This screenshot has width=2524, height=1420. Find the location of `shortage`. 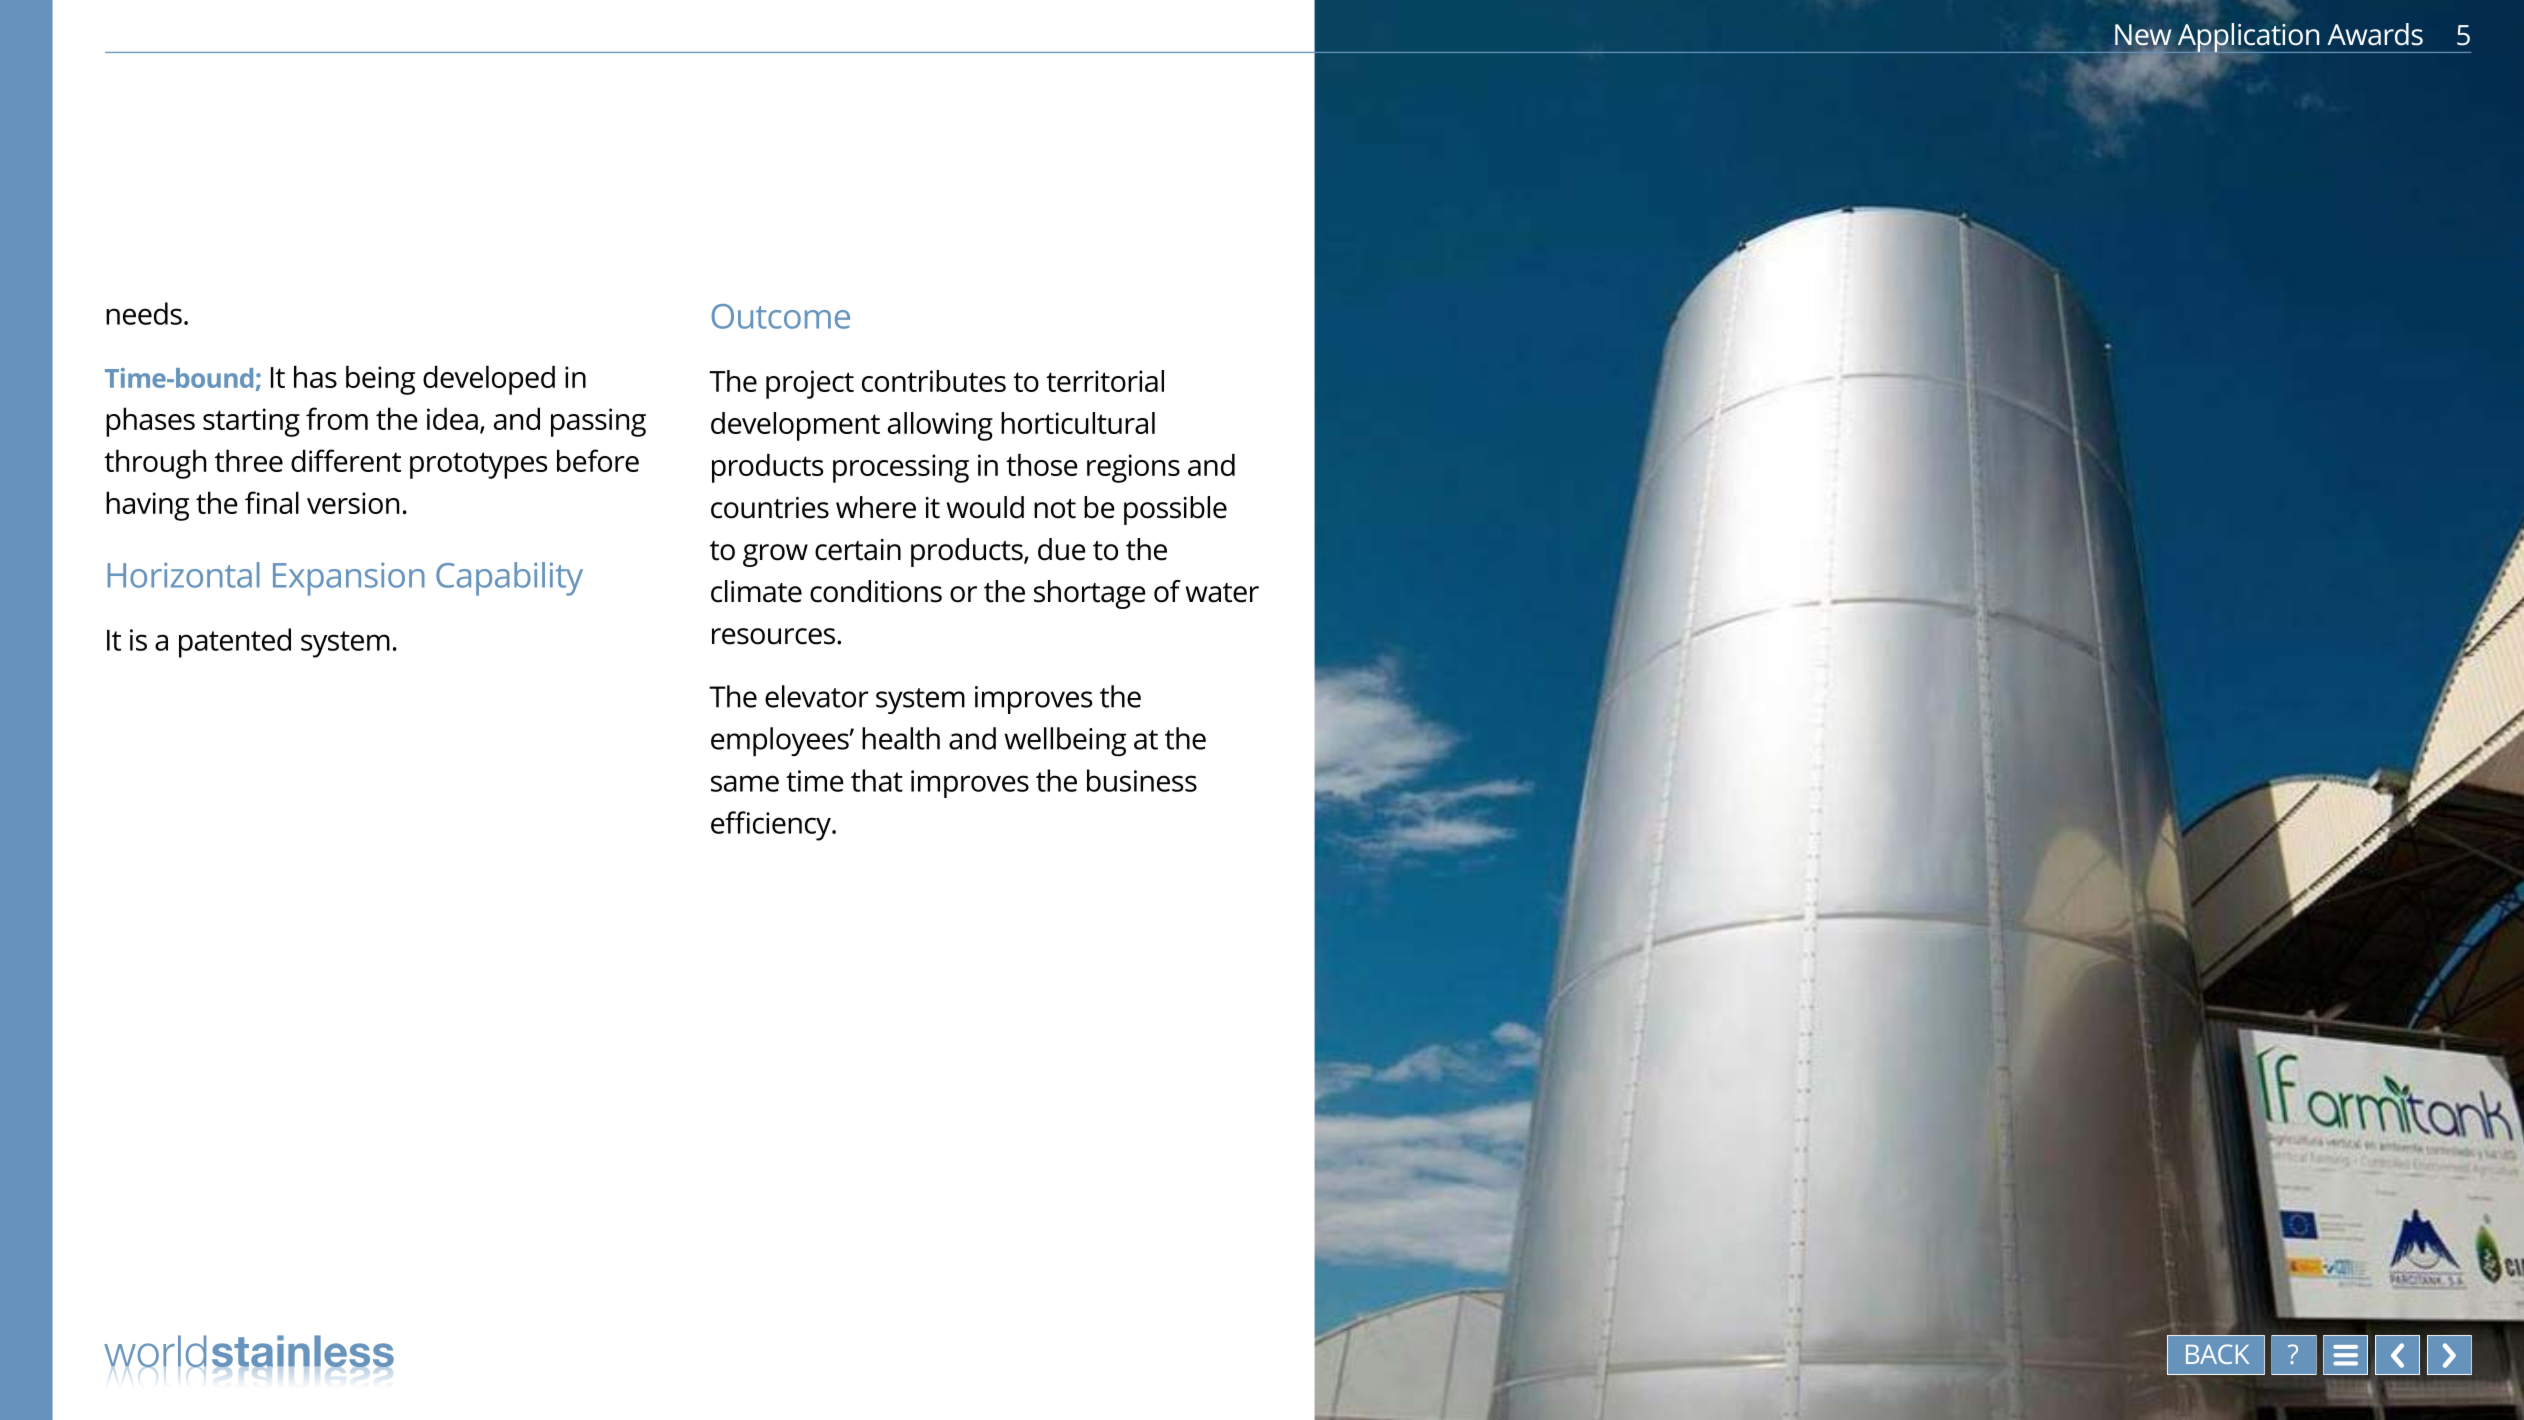

shortage is located at coordinates (1090, 594).
